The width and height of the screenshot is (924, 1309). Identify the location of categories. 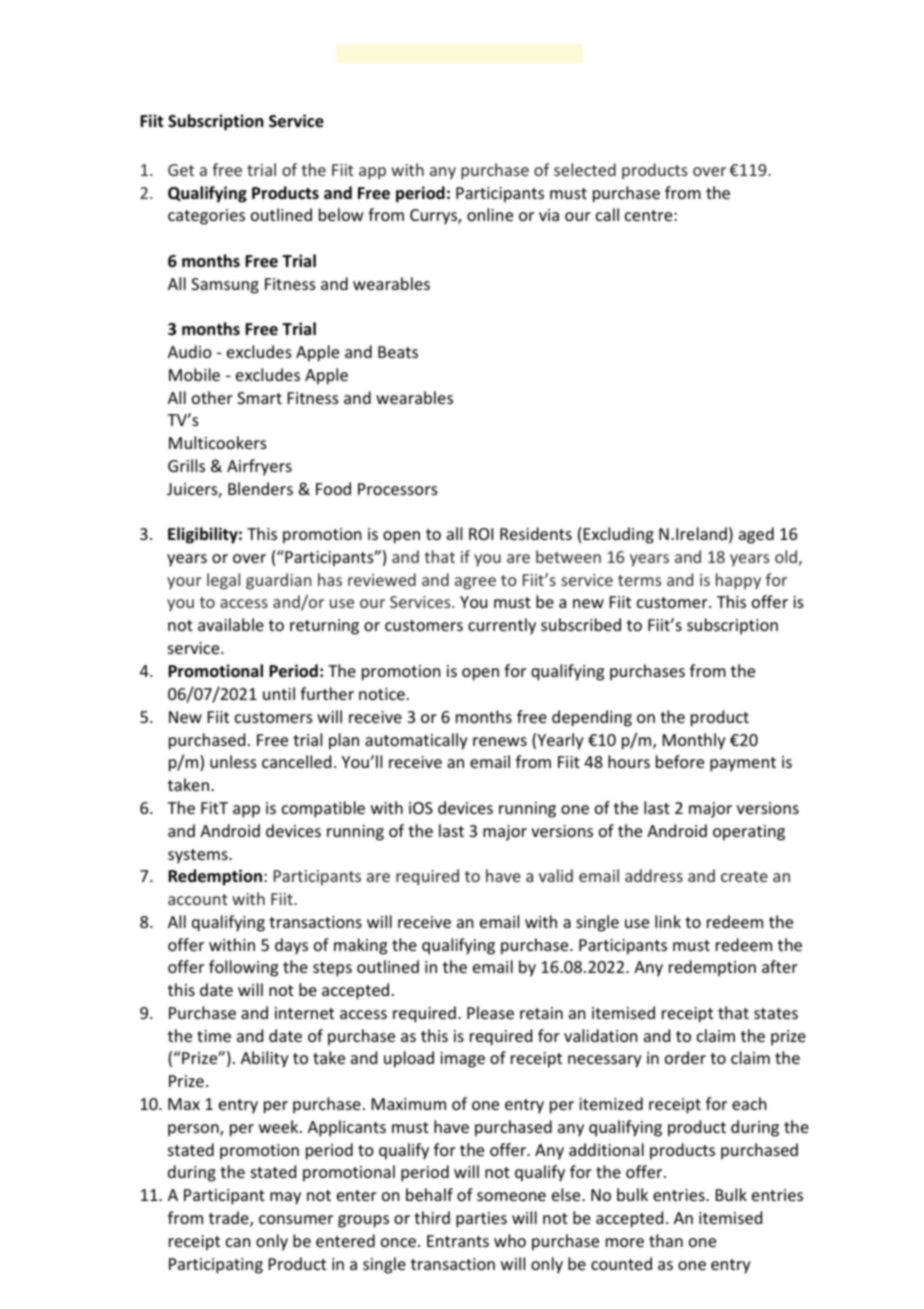
(206, 217).
